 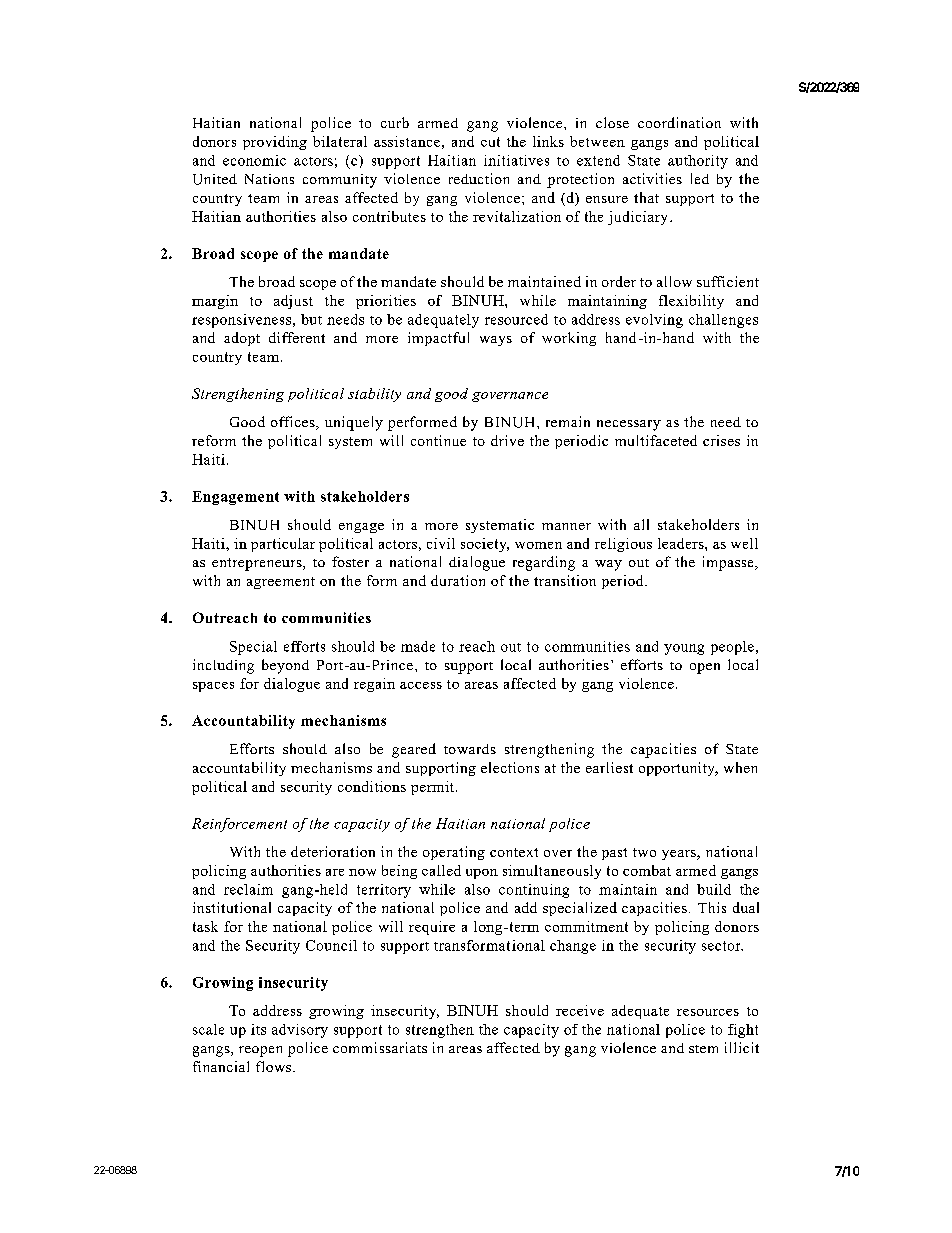 What do you see at coordinates (258, 1029) in the image?
I see `its` at bounding box center [258, 1029].
